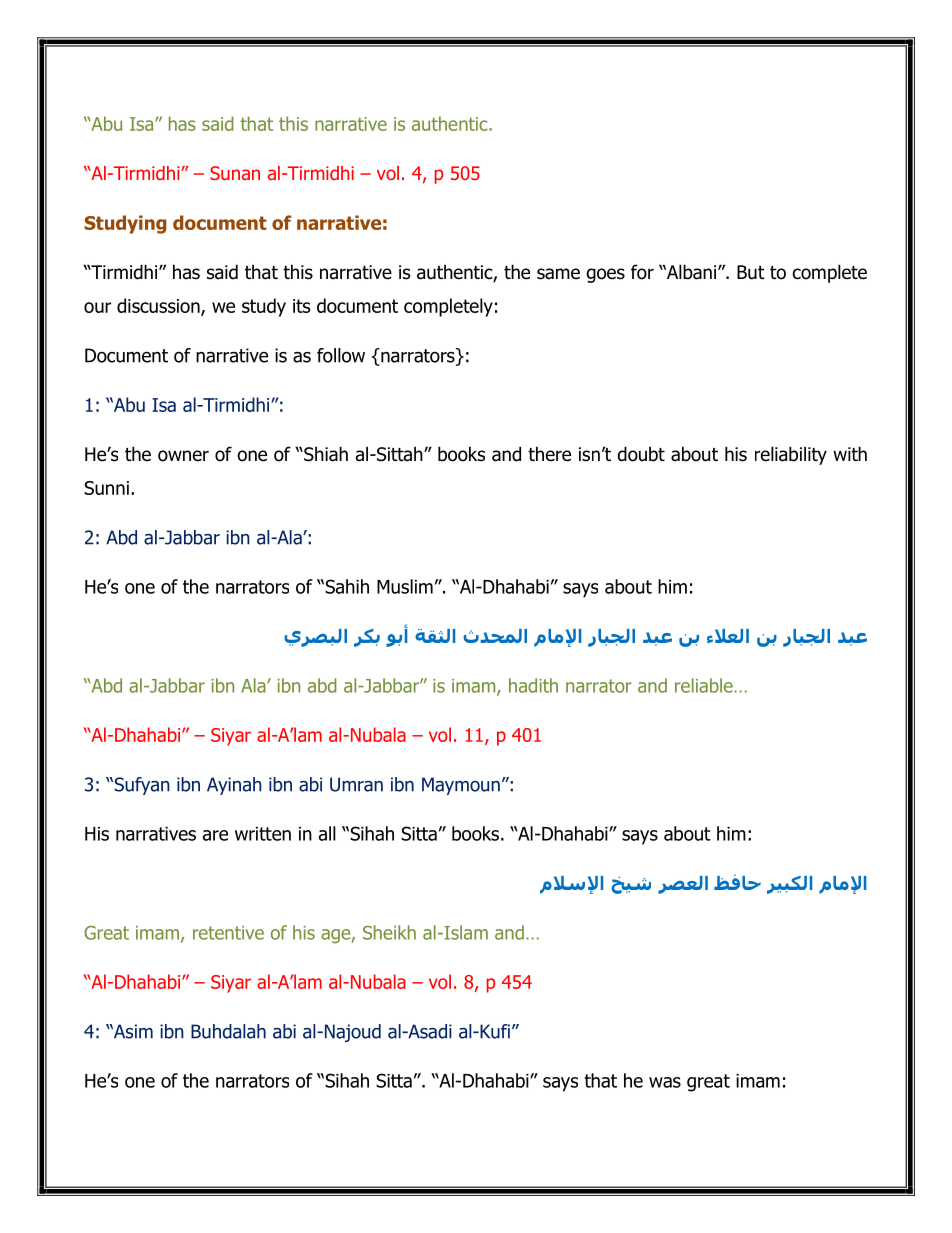 This document has width=952, height=1233. What do you see at coordinates (558, 274) in the document?
I see `same` at bounding box center [558, 274].
